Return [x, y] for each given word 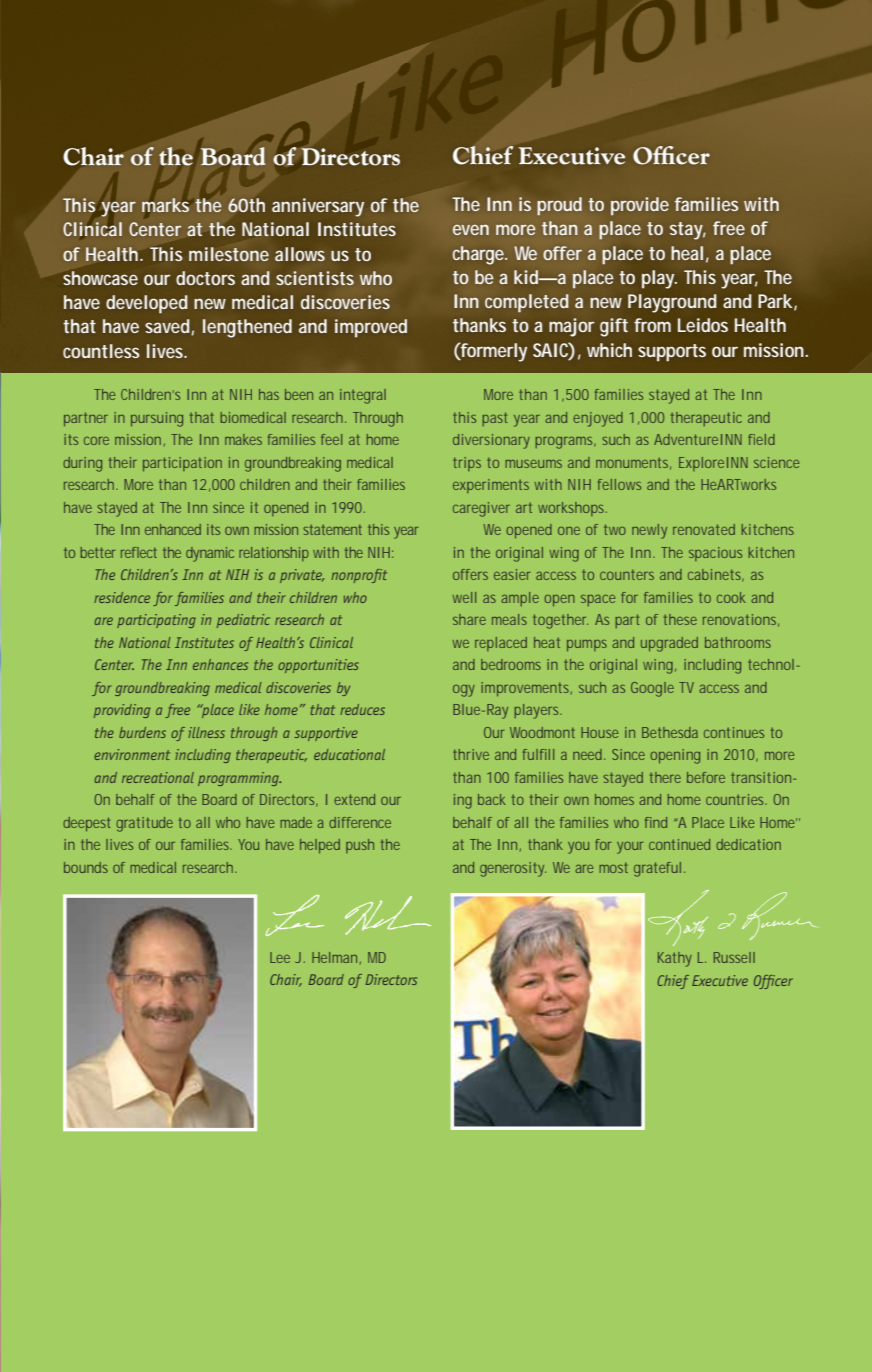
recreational [158, 777]
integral [363, 396]
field [761, 439]
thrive [471, 754]
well [464, 597]
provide [640, 206]
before [706, 777]
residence [122, 597]
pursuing [157, 419]
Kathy [675, 959]
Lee [280, 957]
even [471, 230]
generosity [513, 869]
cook [731, 597]
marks [165, 205]
